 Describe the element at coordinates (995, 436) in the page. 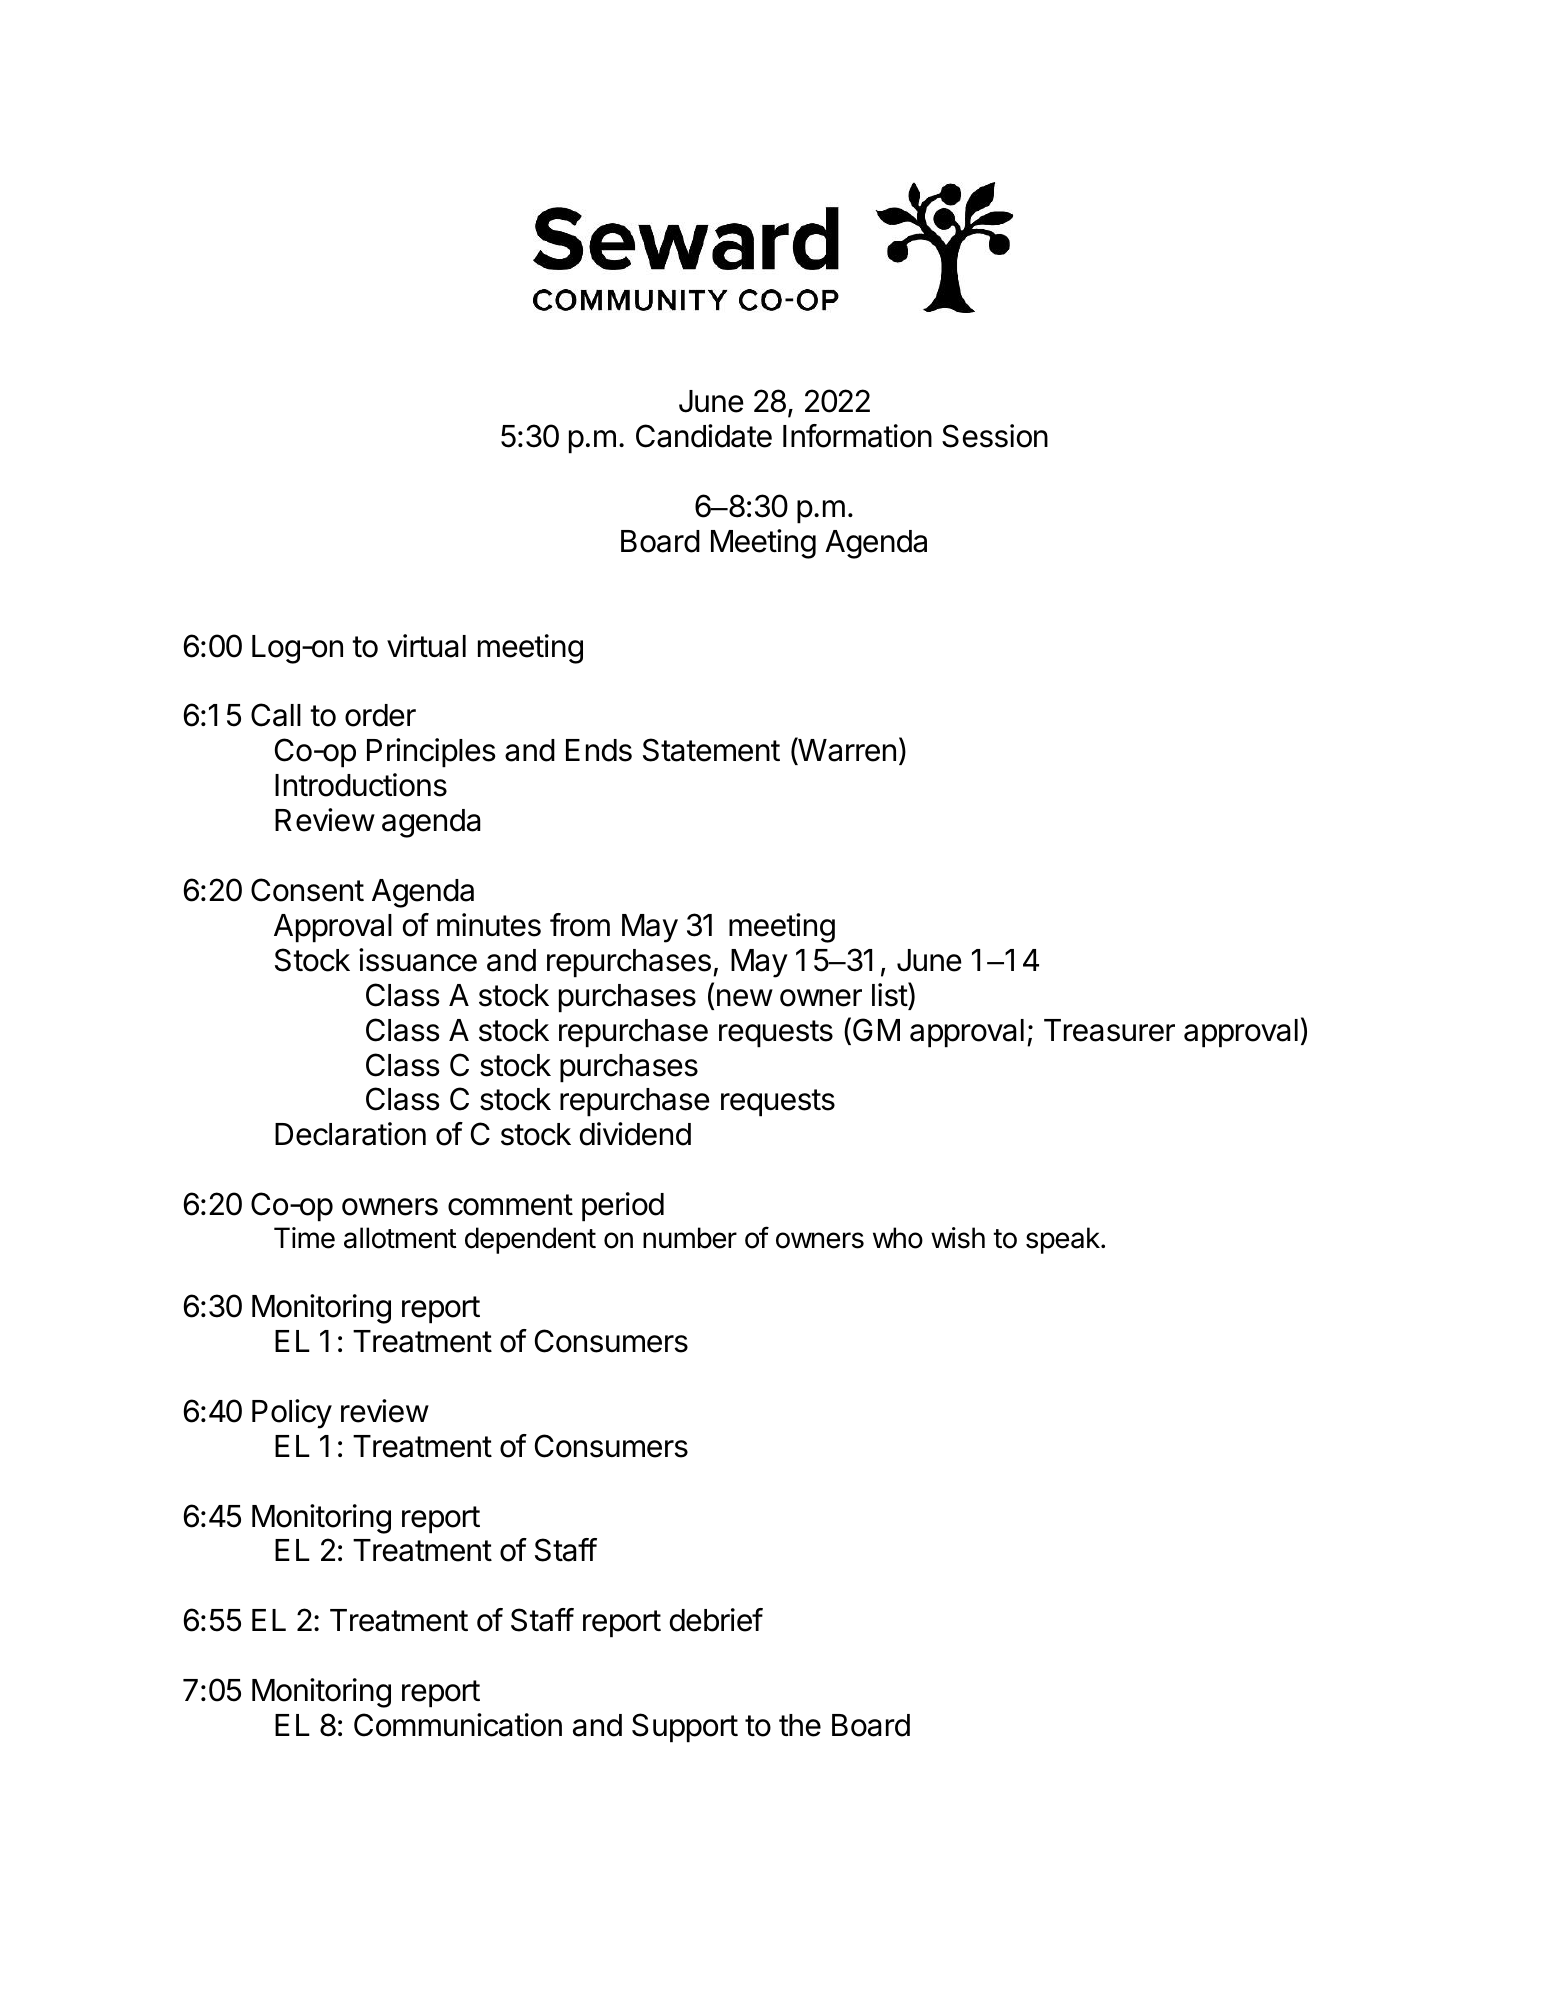

I see `Session` at that location.
